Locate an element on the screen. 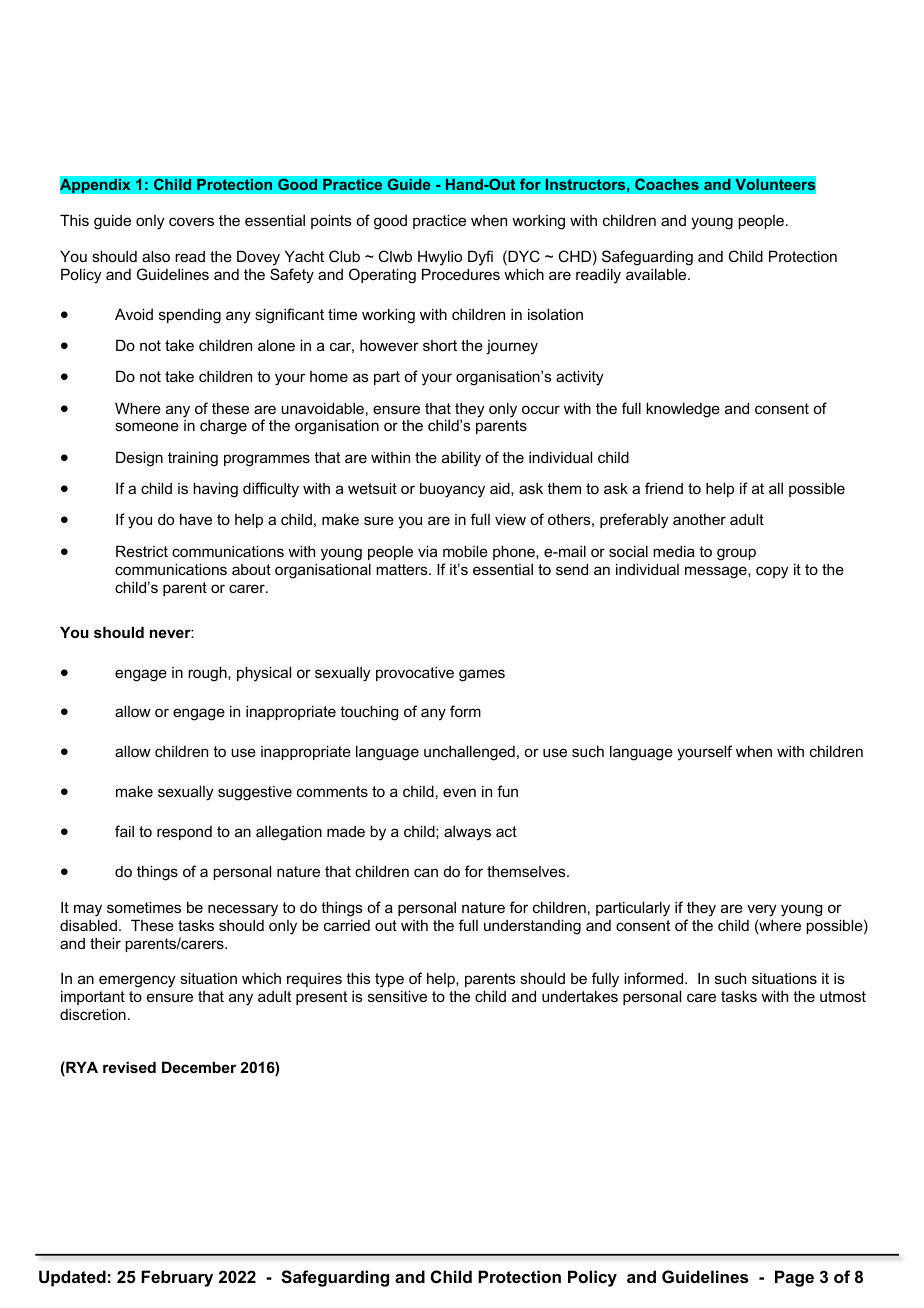 This screenshot has width=924, height=1308. very is located at coordinates (762, 910).
